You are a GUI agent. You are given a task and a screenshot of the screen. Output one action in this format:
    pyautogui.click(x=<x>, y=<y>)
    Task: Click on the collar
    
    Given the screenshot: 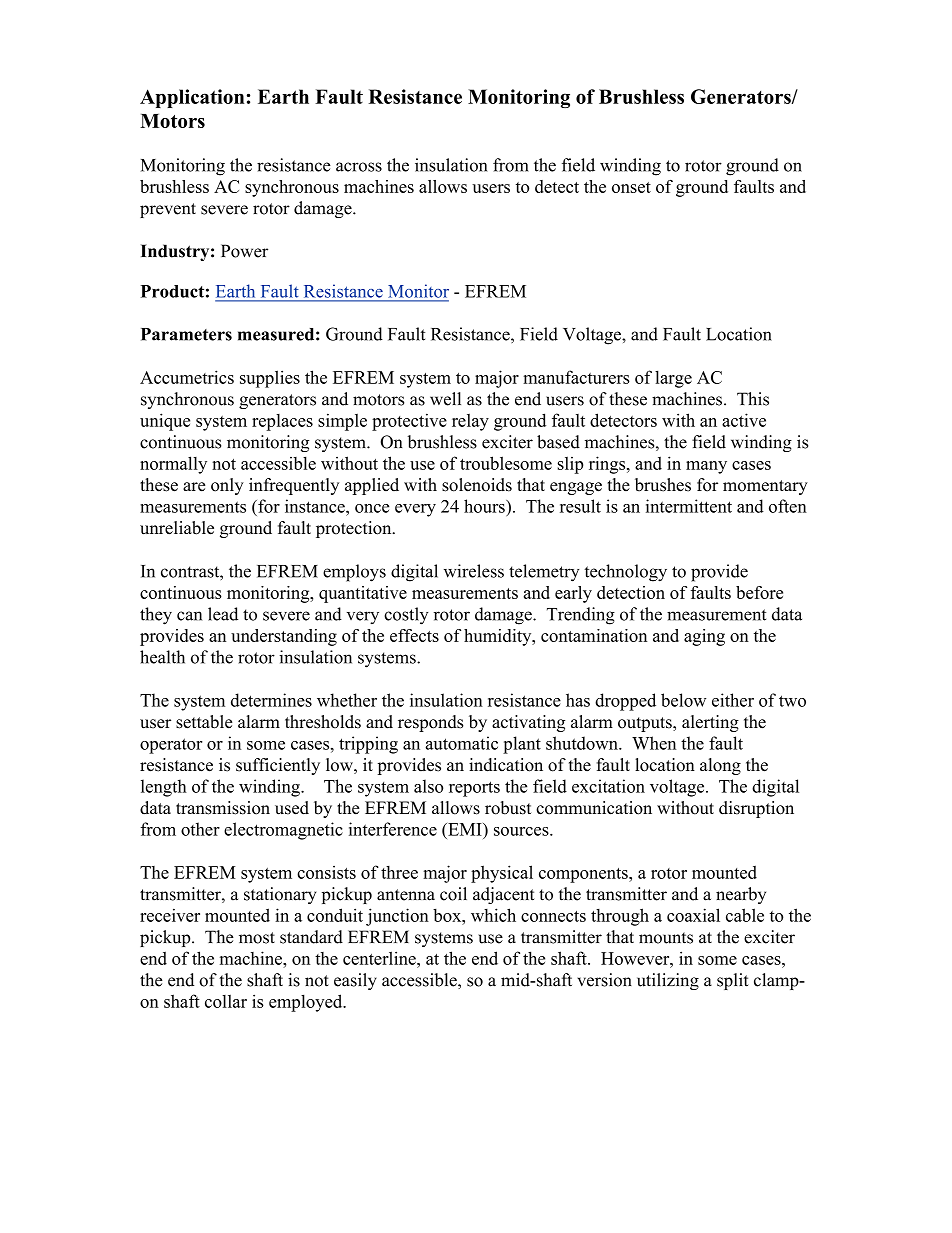 What is the action you would take?
    pyautogui.click(x=226, y=1001)
